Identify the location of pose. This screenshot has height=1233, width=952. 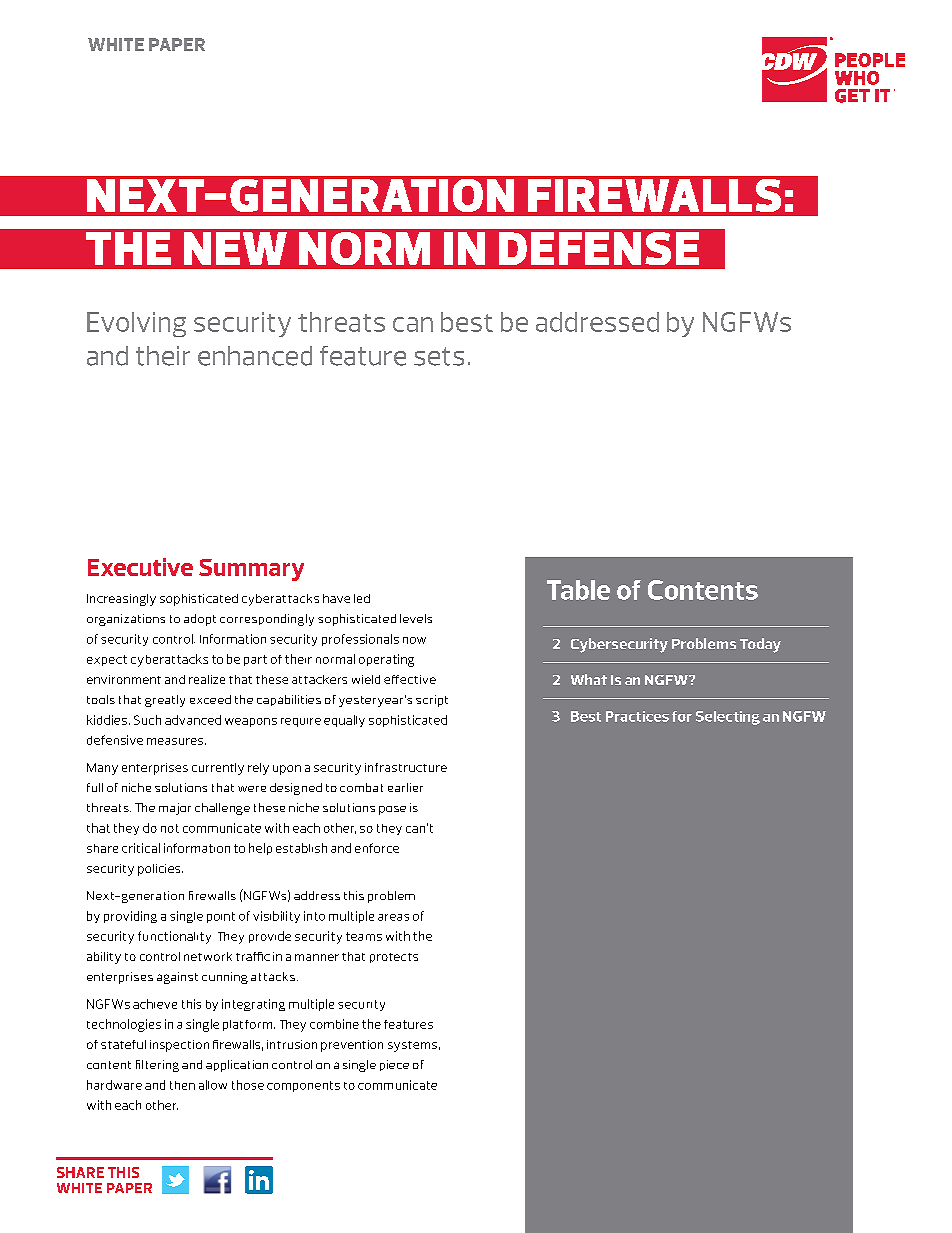
(392, 810).
